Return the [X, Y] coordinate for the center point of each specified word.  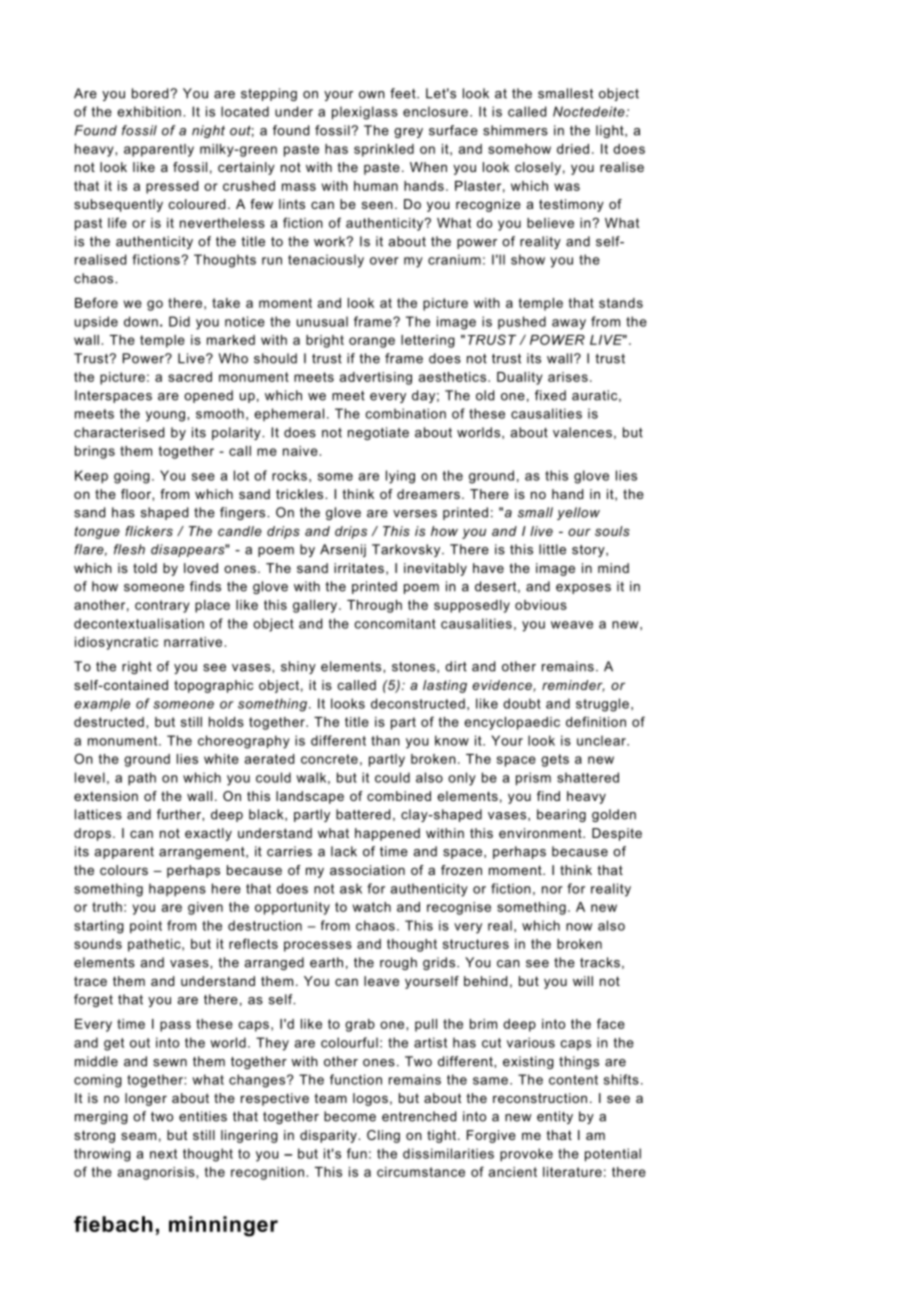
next [163, 1154]
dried [573, 149]
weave [572, 625]
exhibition [149, 111]
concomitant [395, 623]
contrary [162, 606]
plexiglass [365, 113]
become [350, 1116]
